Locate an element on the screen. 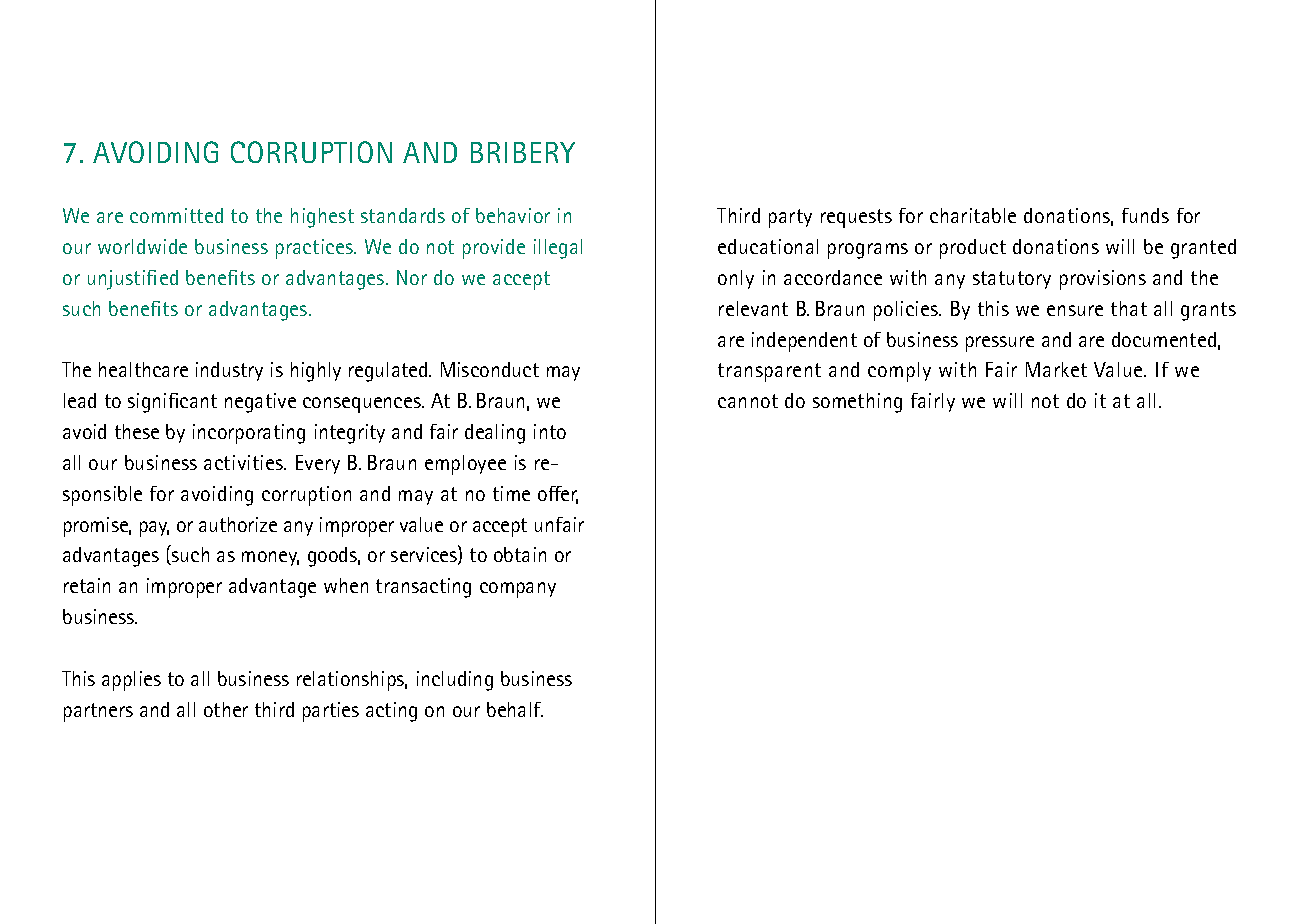 This screenshot has height=924, width=1311. behalf is located at coordinates (515, 709).
